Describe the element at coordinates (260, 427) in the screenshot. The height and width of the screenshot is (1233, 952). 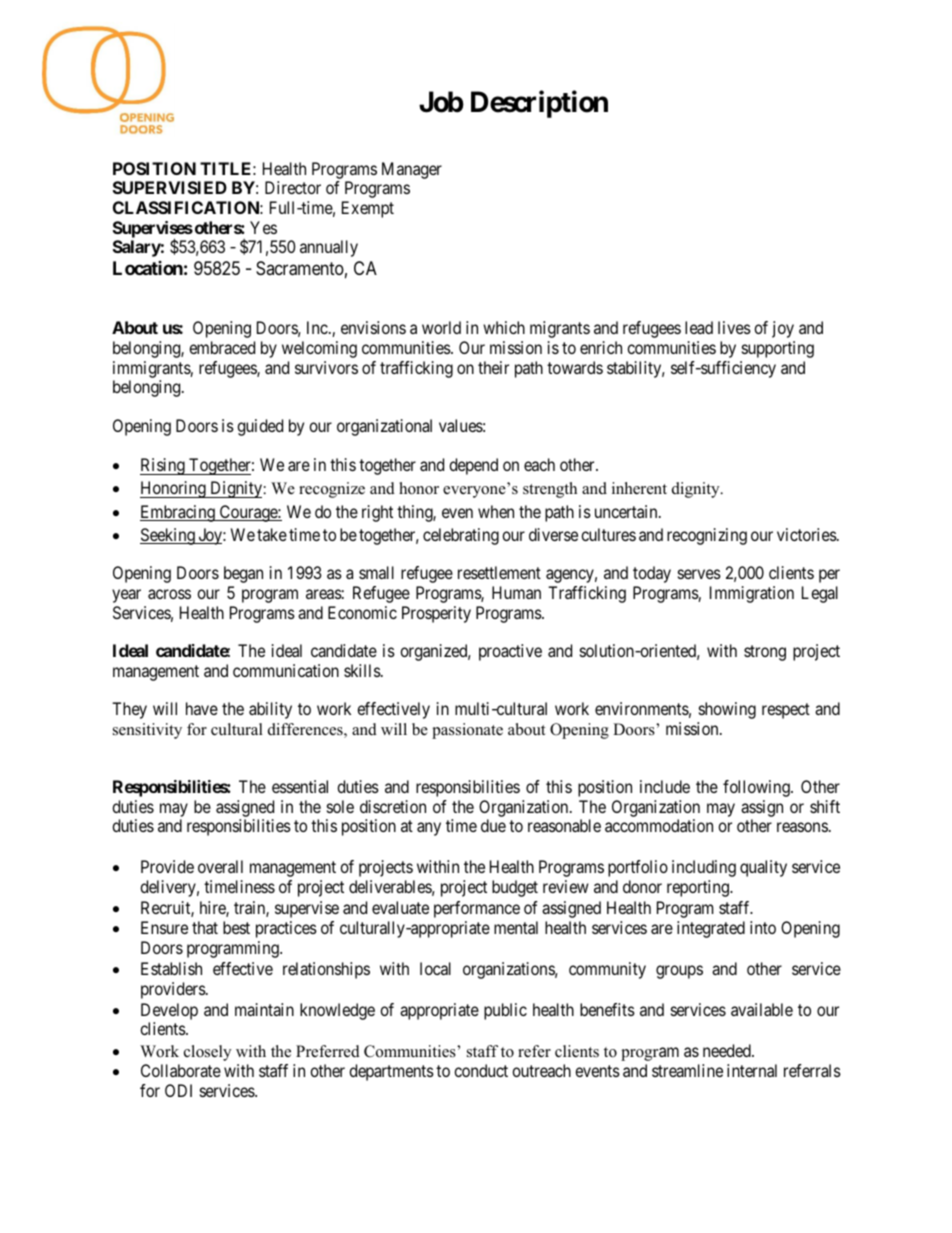
I see `guided` at that location.
